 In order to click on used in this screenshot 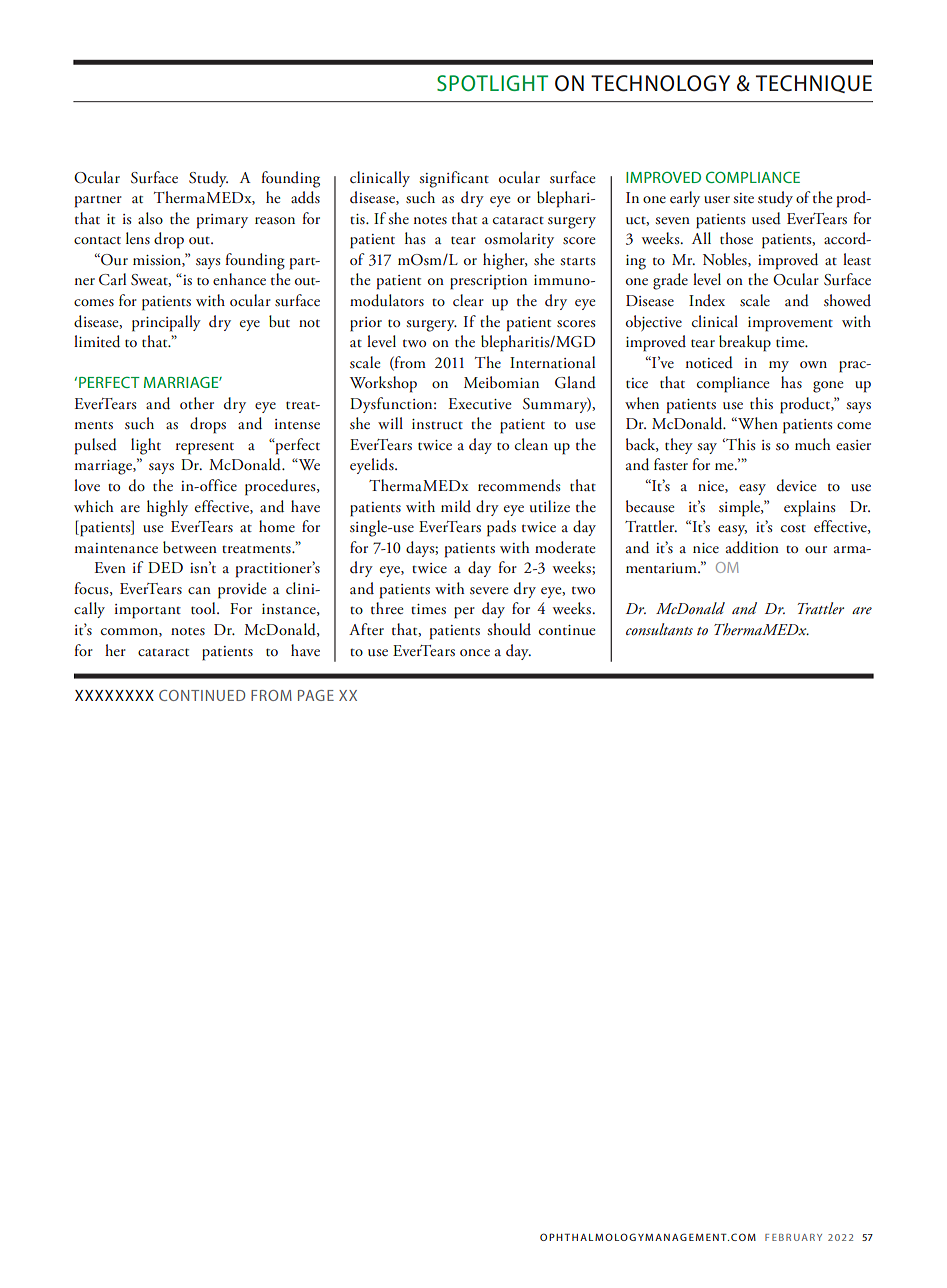, I will do `click(766, 218)`.
